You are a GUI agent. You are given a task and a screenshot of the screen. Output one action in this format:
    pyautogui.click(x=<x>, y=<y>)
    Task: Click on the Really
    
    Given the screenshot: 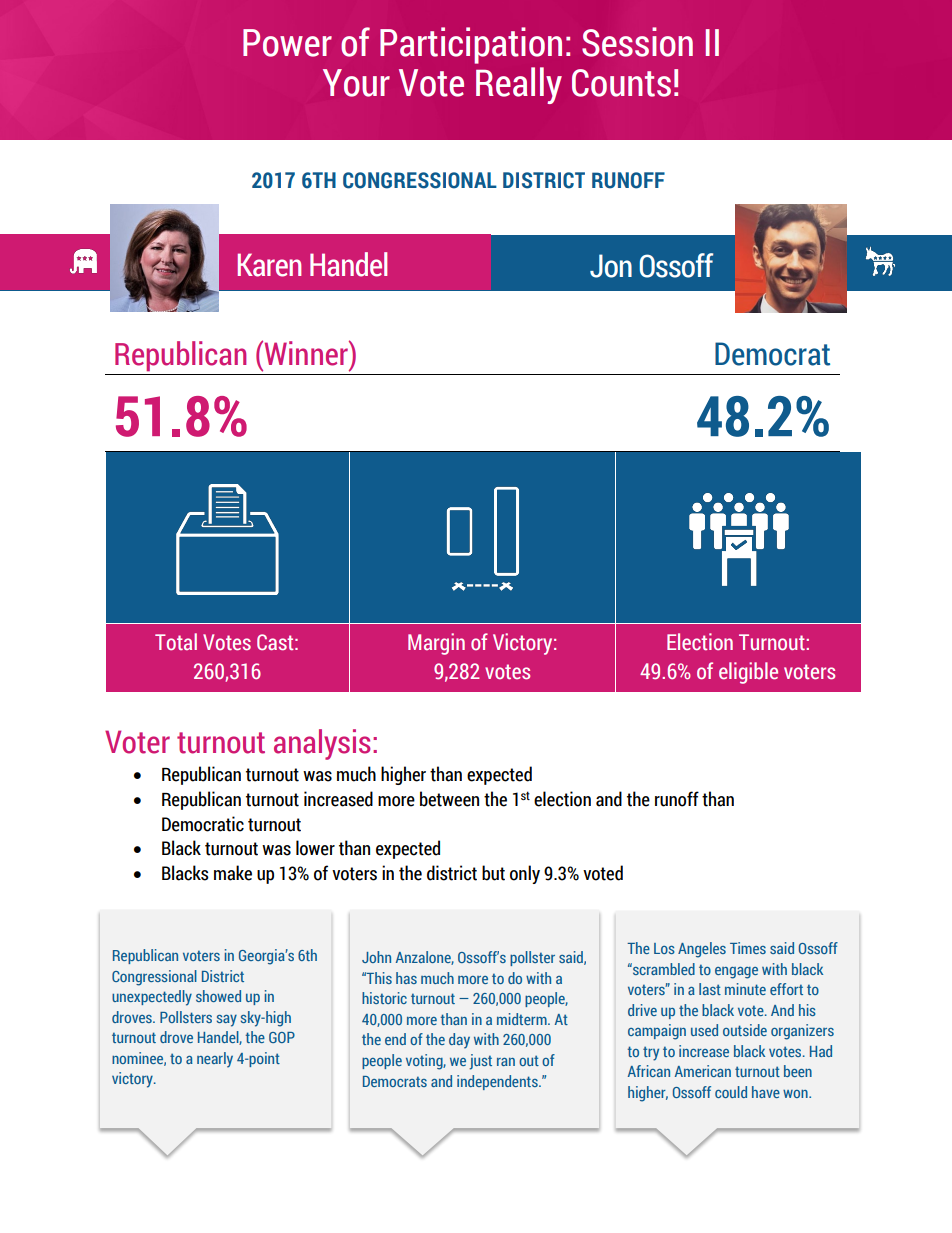 What is the action you would take?
    pyautogui.click(x=519, y=85)
